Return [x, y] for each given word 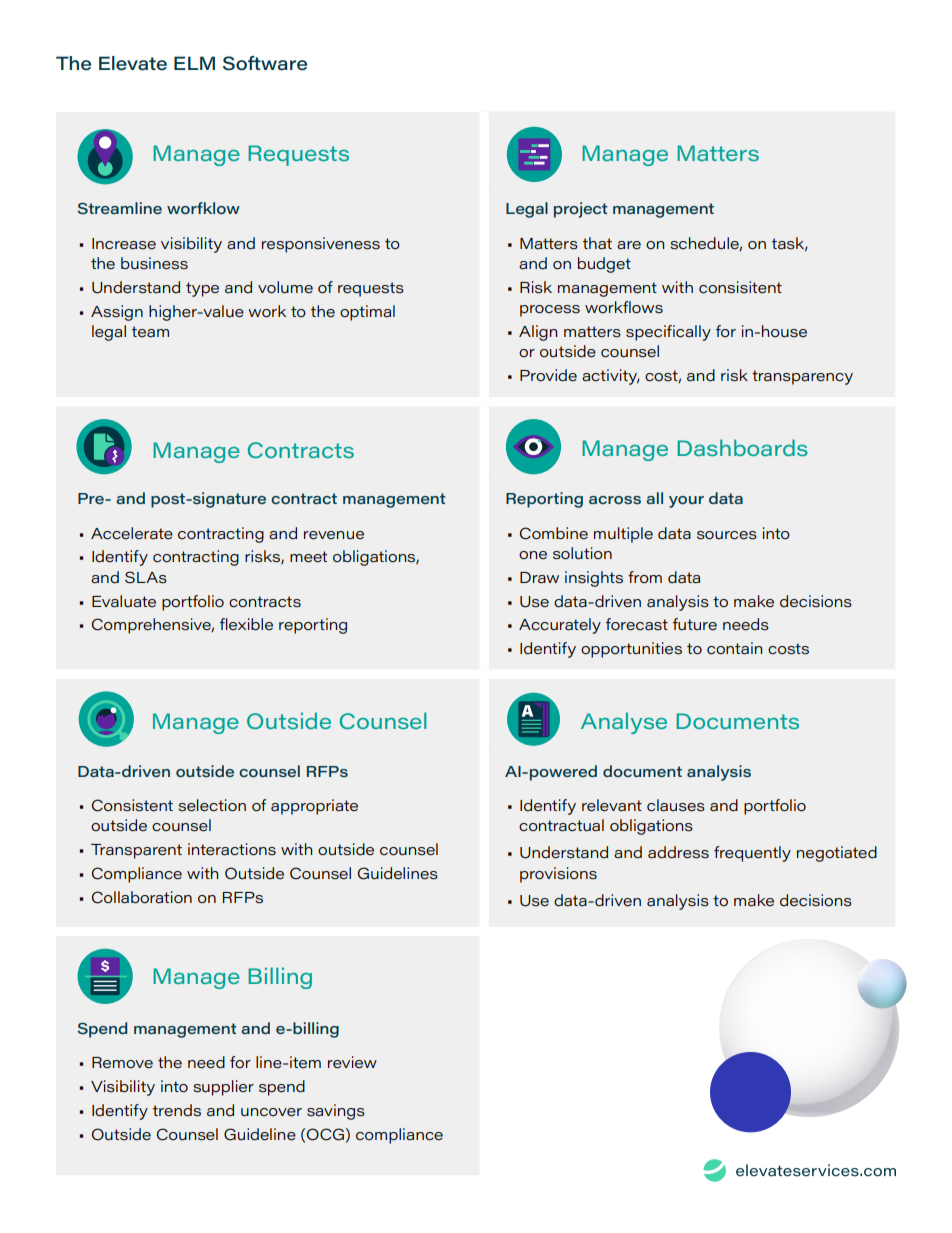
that [597, 243]
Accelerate [132, 533]
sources [727, 535]
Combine [554, 533]
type [202, 289]
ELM [194, 63]
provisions [558, 875]
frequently [752, 854]
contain [734, 648]
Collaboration [142, 897]
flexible [246, 624]
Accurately [560, 626]
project [581, 210]
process [550, 311]
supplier [223, 1088]
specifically [668, 333]
